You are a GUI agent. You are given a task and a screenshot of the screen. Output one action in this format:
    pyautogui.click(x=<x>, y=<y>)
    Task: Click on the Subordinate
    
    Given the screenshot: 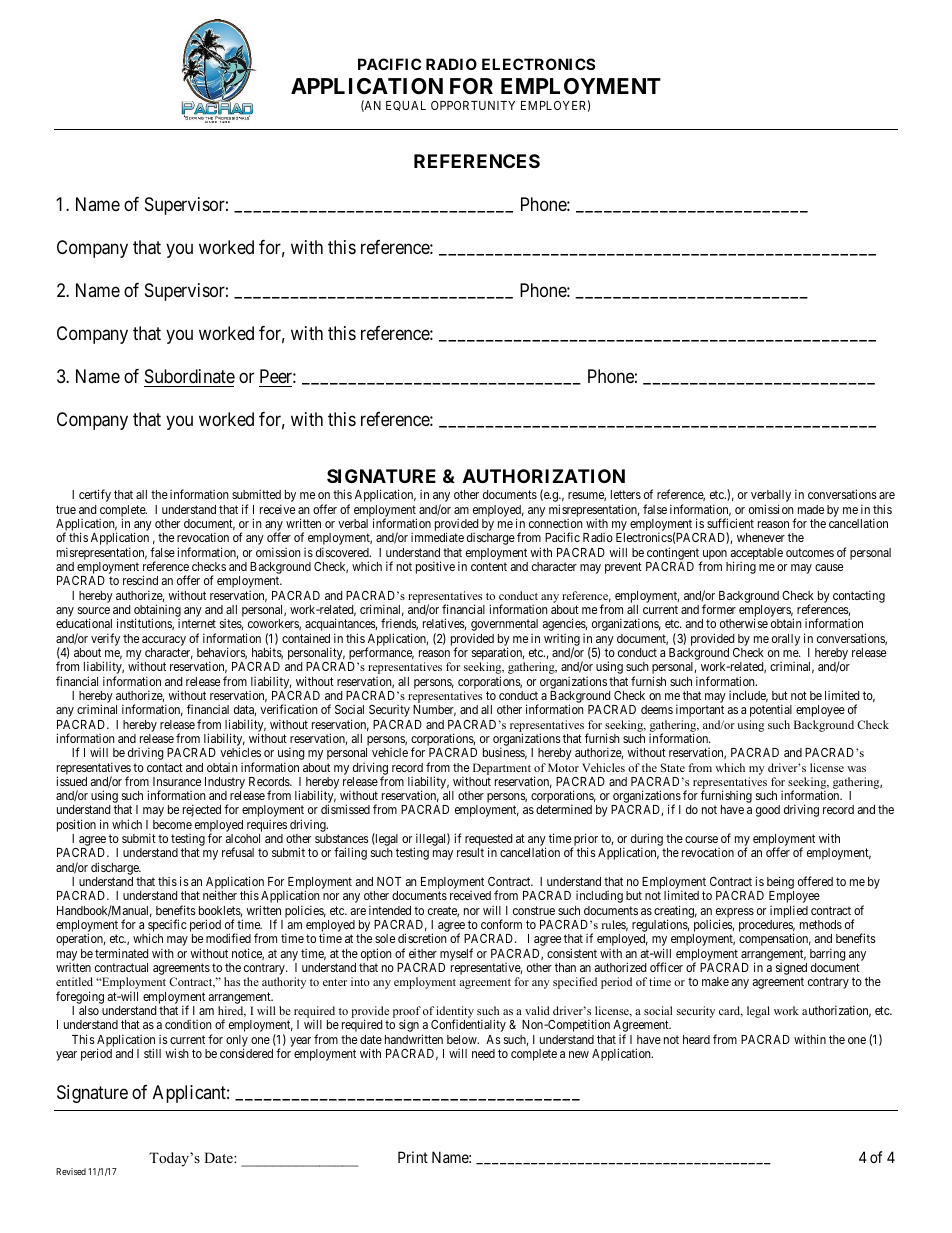 What is the action you would take?
    pyautogui.click(x=190, y=376)
